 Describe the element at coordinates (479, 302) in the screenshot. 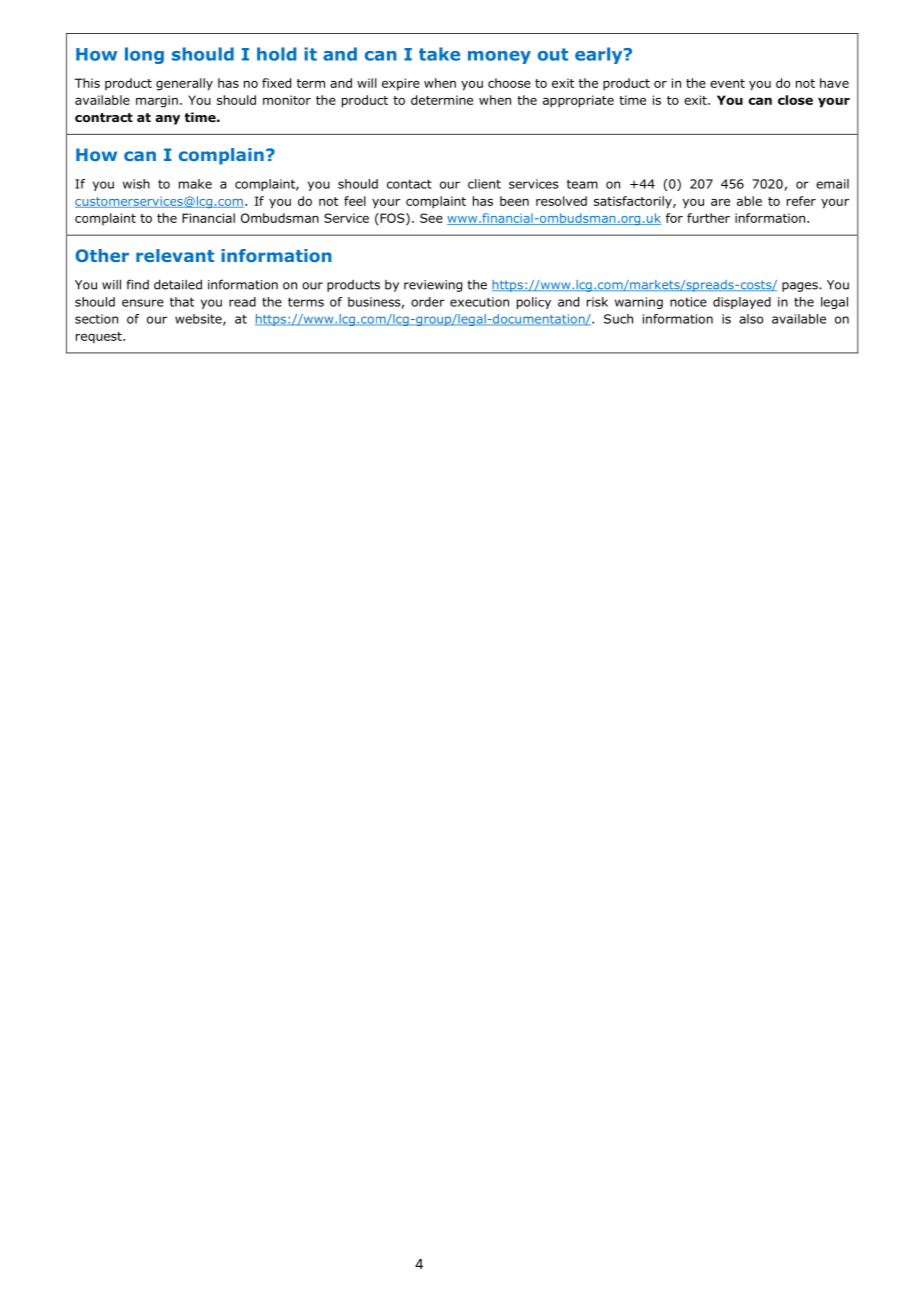

I see `execution` at that location.
